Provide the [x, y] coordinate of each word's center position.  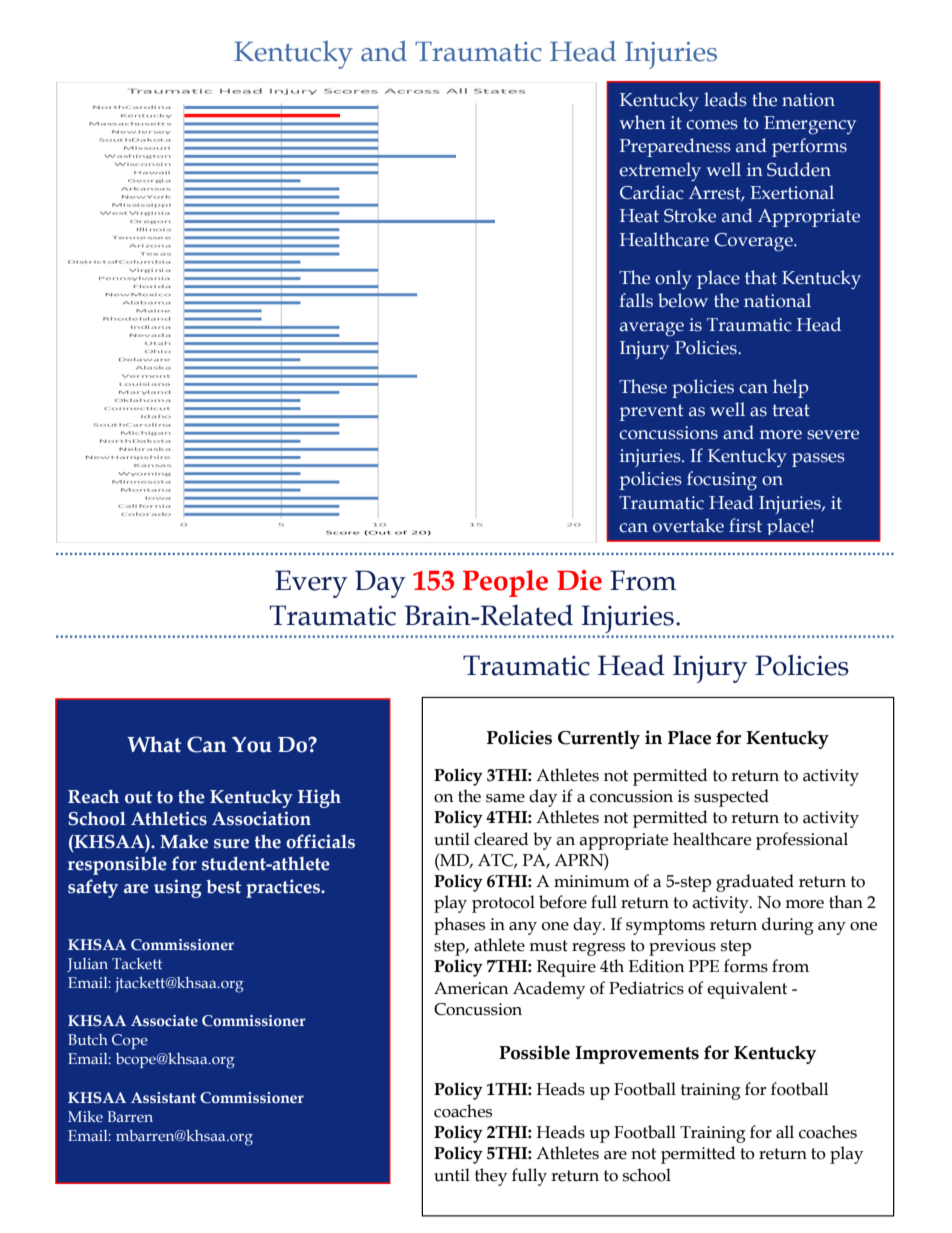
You [252, 744]
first [745, 525]
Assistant [163, 1098]
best [223, 887]
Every [311, 584]
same [505, 798]
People [505, 583]
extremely [660, 171]
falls [636, 300]
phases [459, 926]
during [788, 926]
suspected [731, 798]
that [761, 277]
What [154, 744]
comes [712, 125]
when [642, 122]
